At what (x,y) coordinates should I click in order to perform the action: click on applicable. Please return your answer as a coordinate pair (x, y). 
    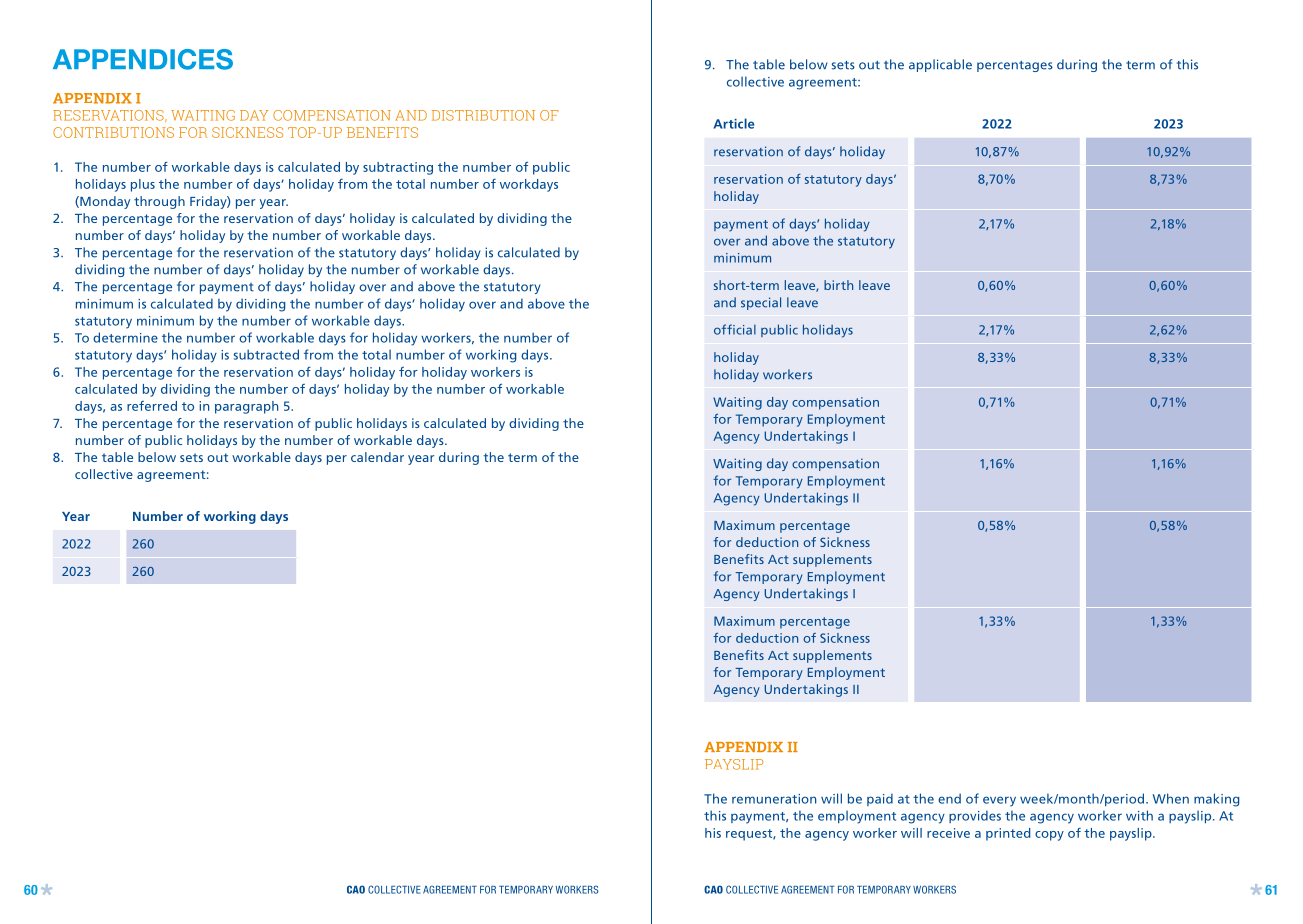
    Looking at the image, I should click on (940, 65).
